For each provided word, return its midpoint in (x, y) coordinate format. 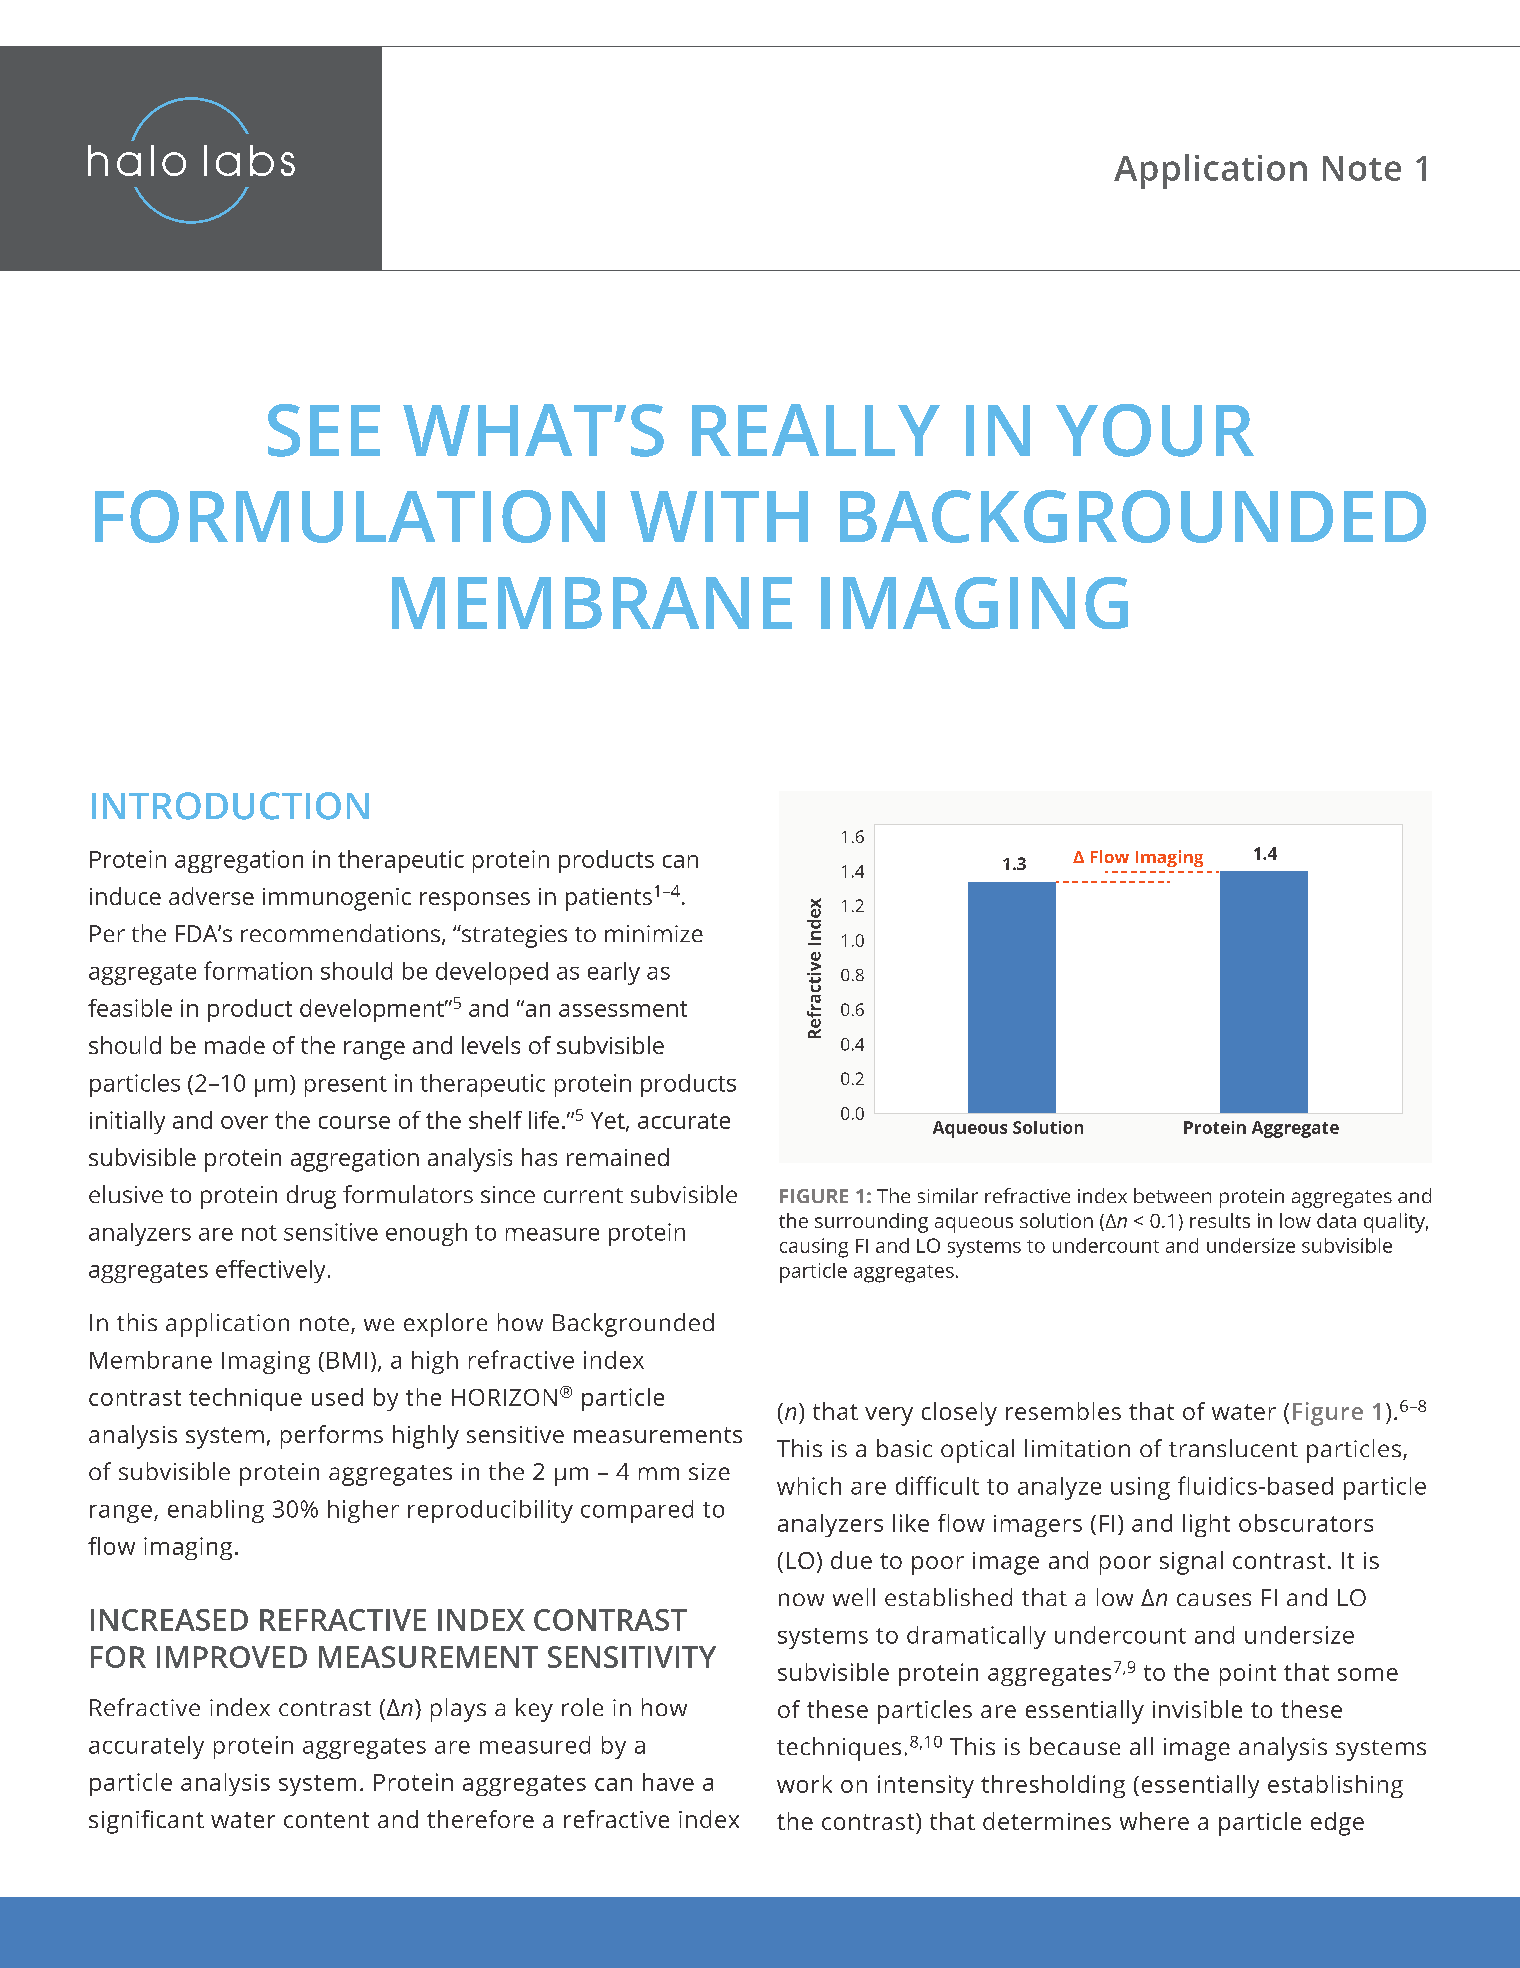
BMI (347, 1360)
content (326, 1820)
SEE (324, 430)
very (889, 1416)
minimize (654, 933)
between (1172, 1195)
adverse (211, 896)
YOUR (1155, 430)
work (804, 1784)
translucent (1233, 1448)
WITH (719, 516)
